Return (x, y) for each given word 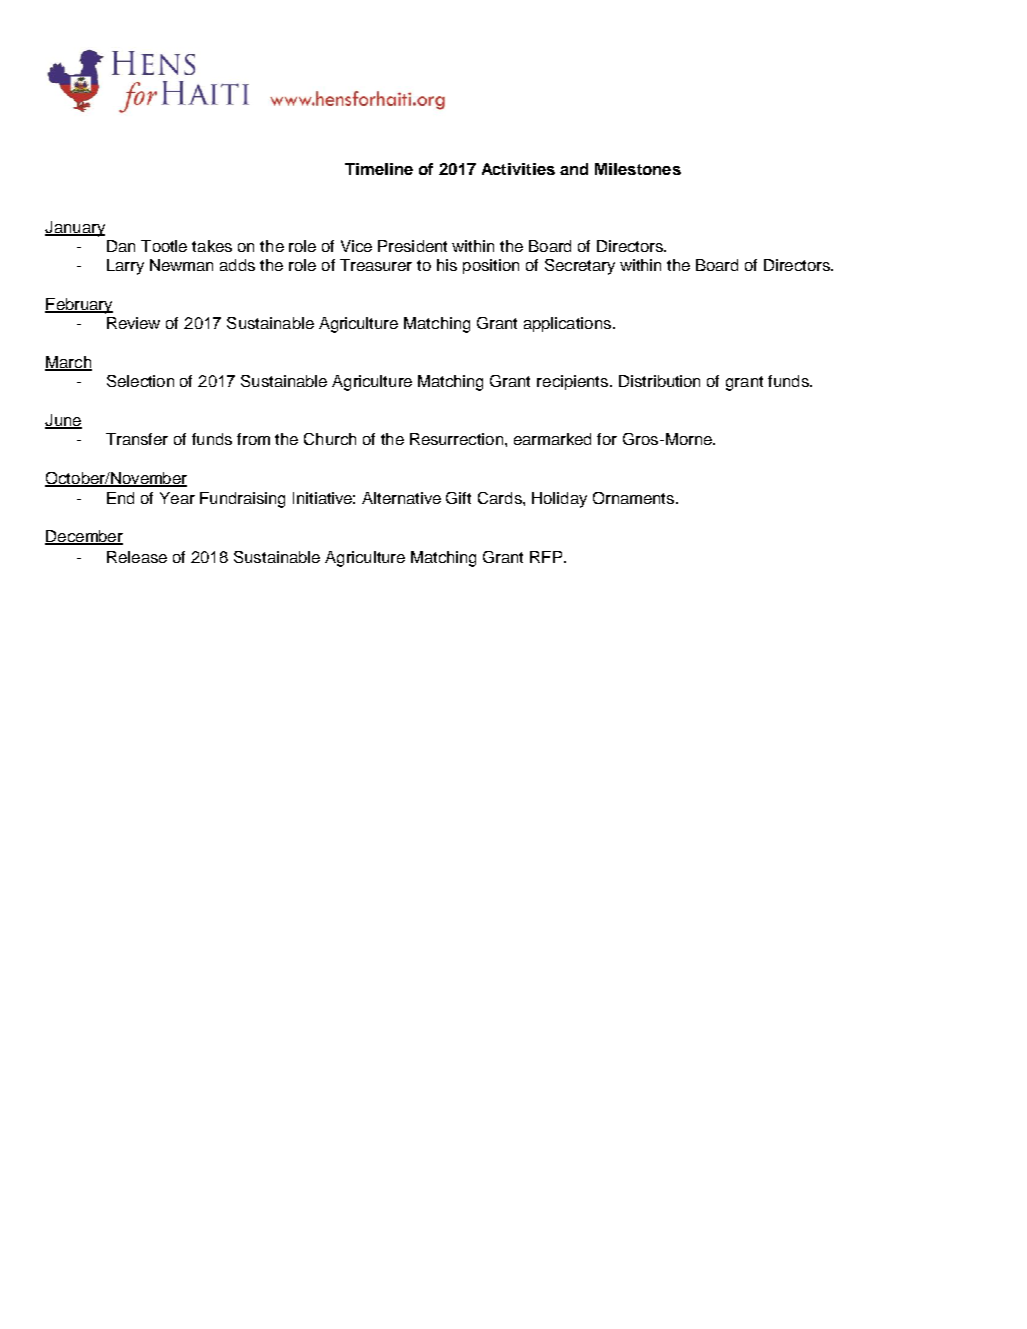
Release (137, 557)
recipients (572, 382)
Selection (140, 381)
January (75, 229)
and (574, 169)
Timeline (379, 169)
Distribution (659, 381)
